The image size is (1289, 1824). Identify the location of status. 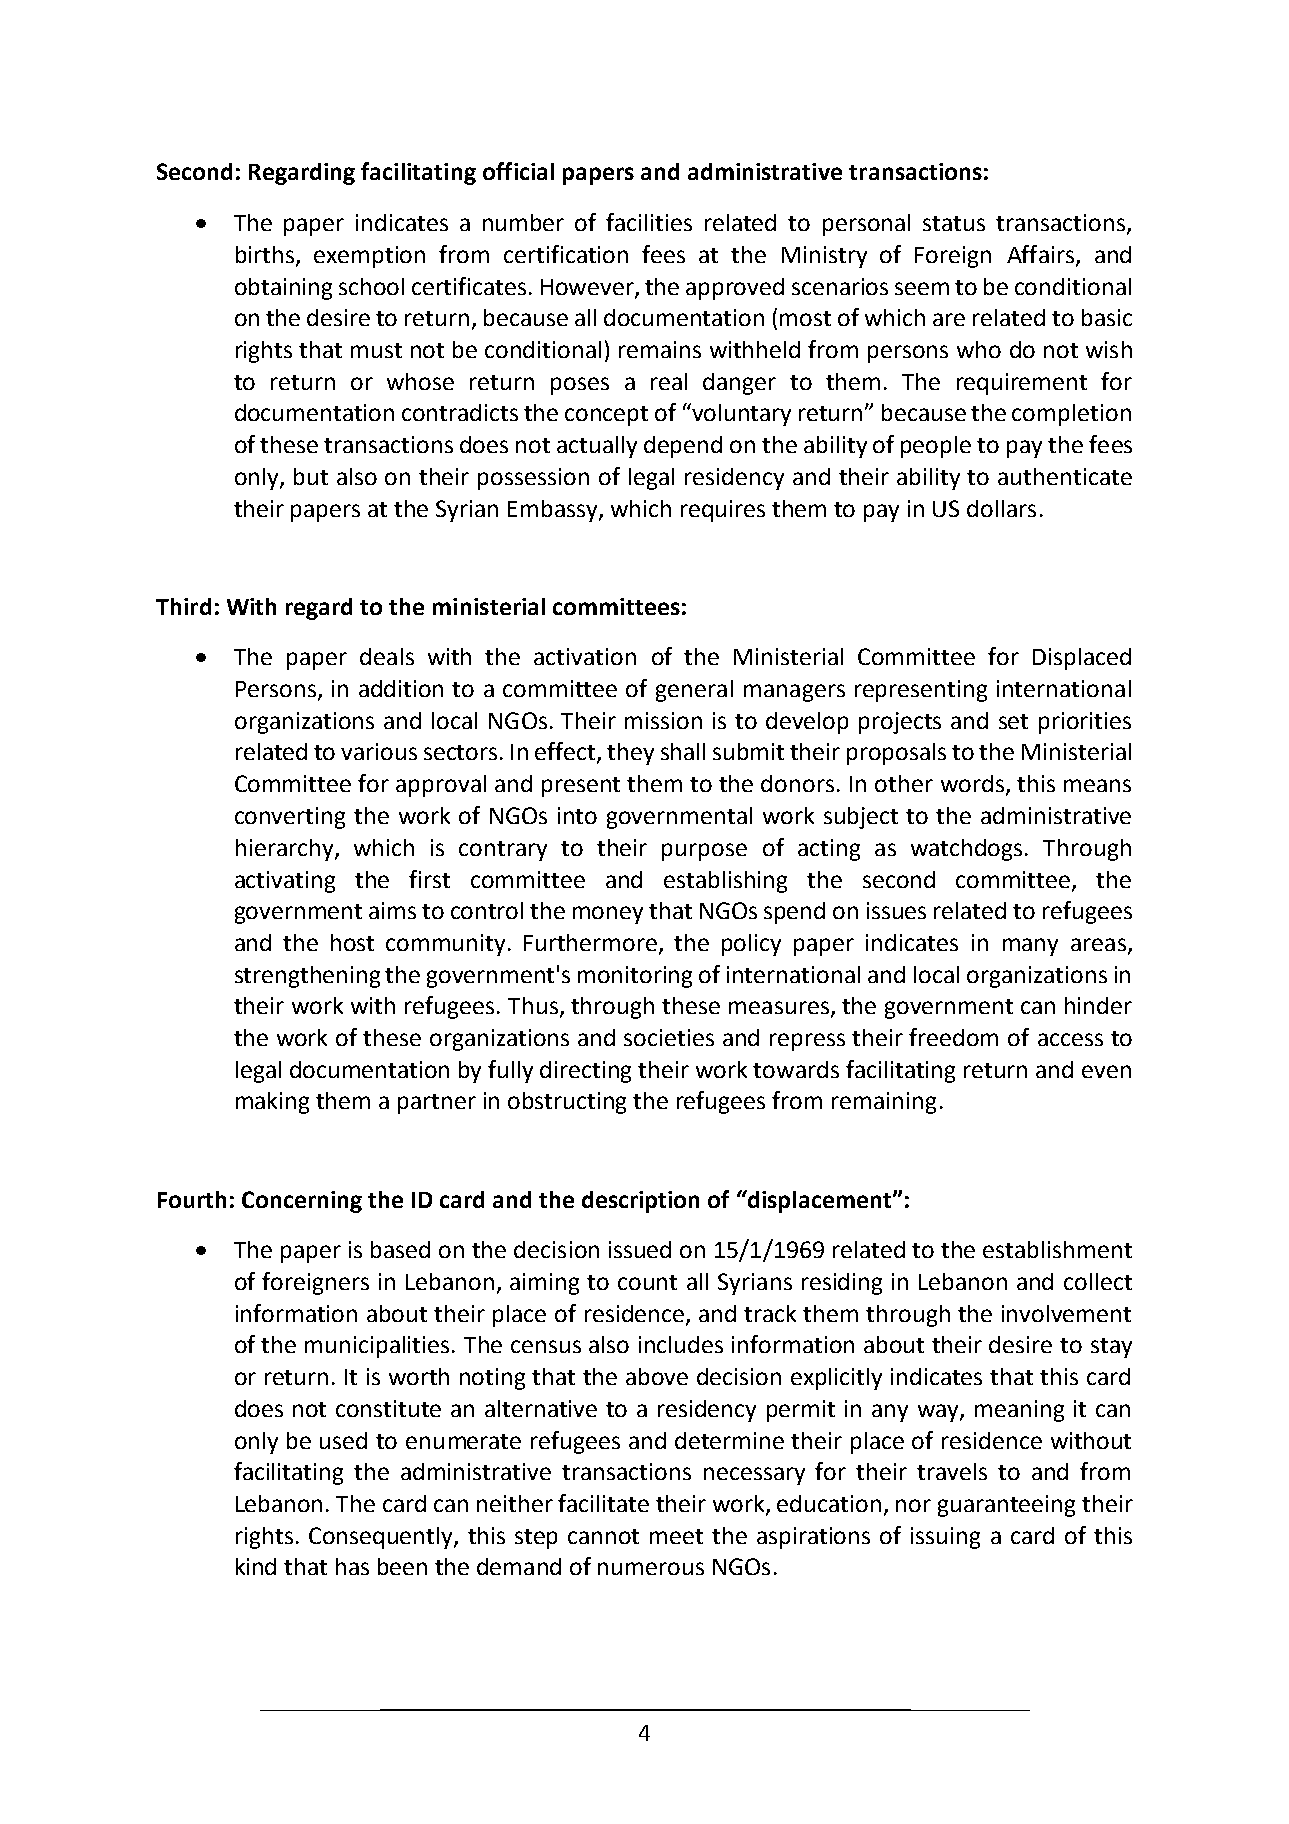
(954, 223).
